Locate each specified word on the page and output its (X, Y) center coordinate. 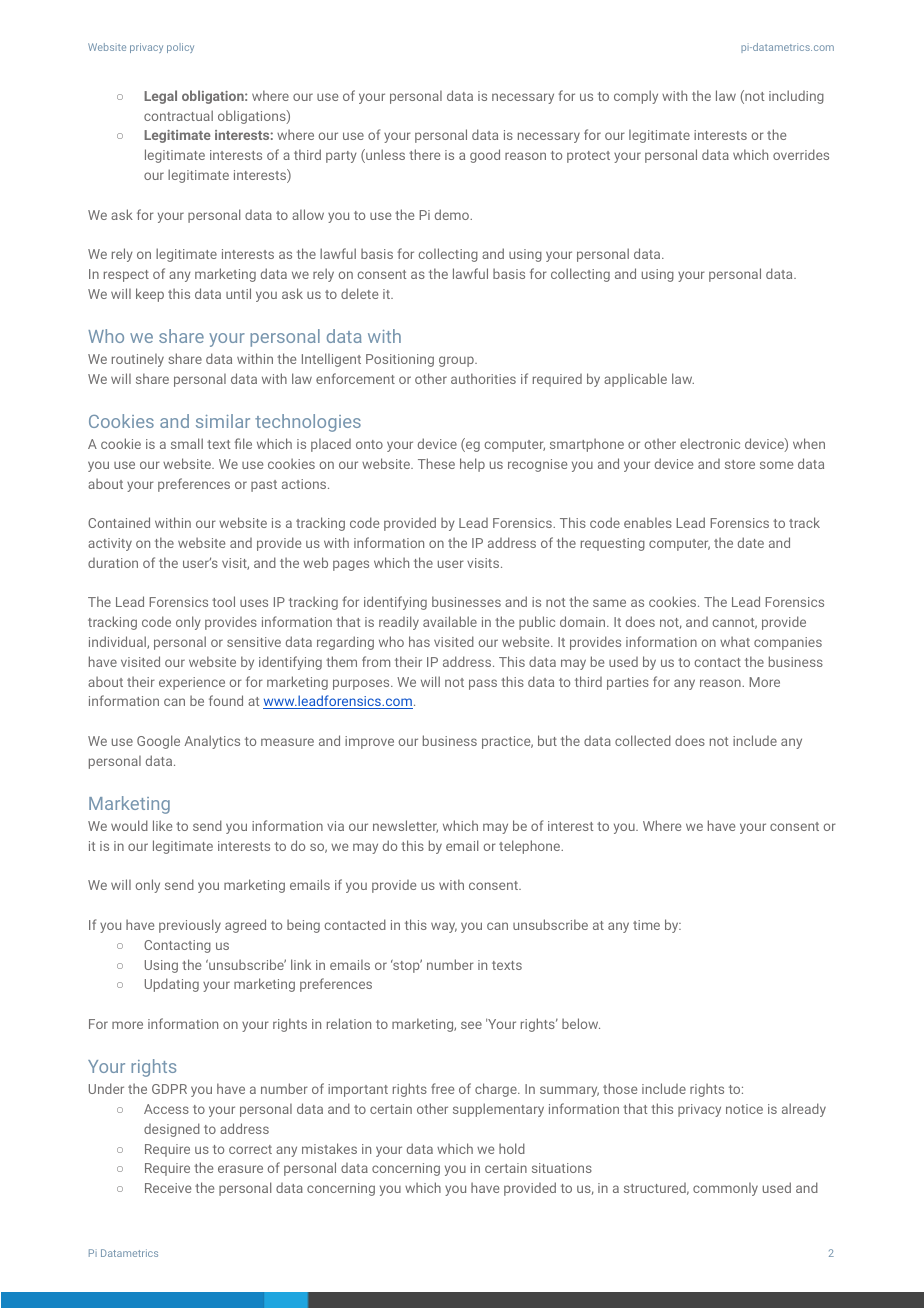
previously (190, 926)
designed (172, 1130)
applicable (635, 380)
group (457, 361)
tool (223, 601)
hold (512, 1148)
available (450, 621)
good (485, 156)
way (444, 927)
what (735, 641)
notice (744, 1109)
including (796, 97)
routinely (138, 360)
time (646, 925)
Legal (160, 97)
